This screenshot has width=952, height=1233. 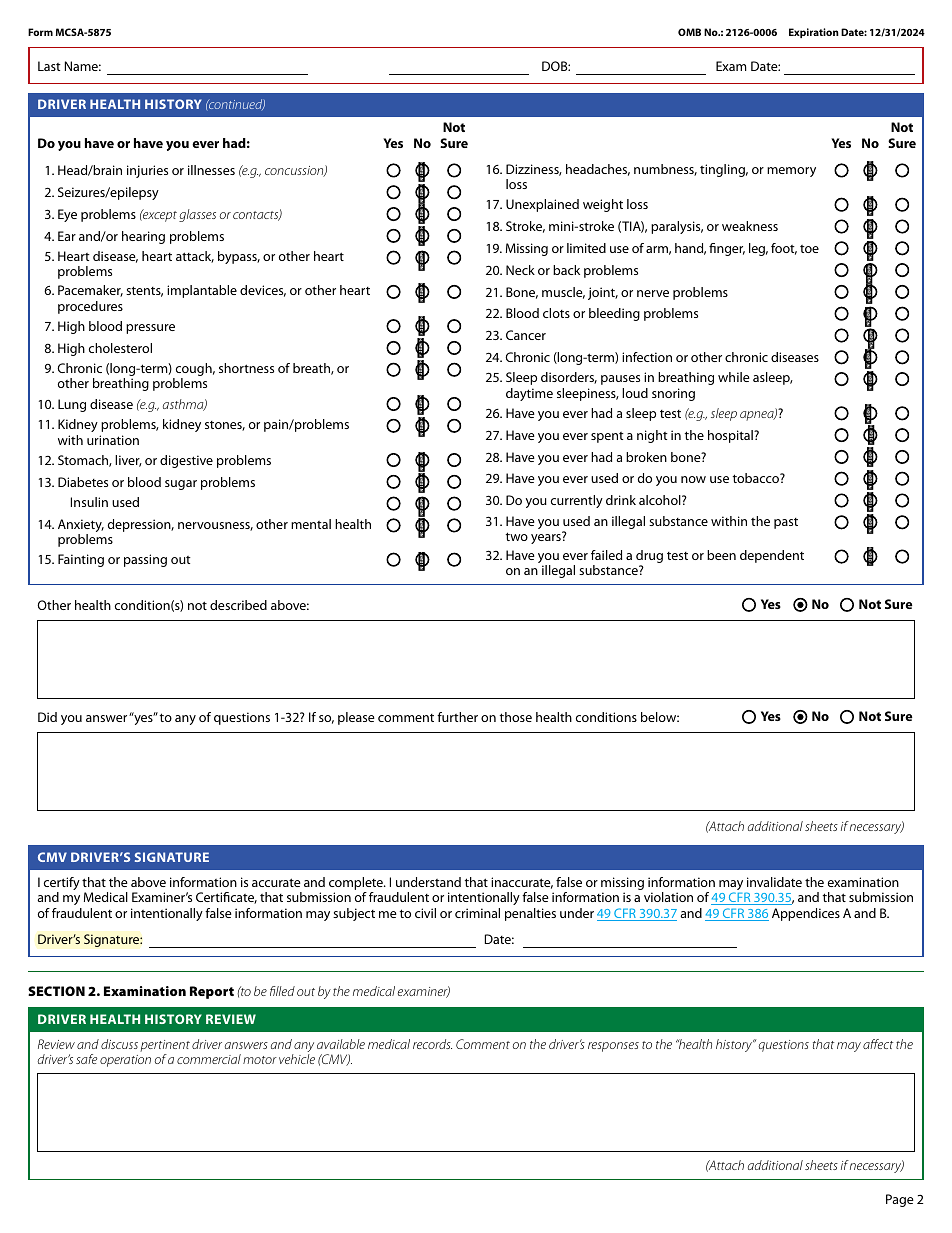 What do you see at coordinates (516, 536) in the screenshot?
I see `two` at bounding box center [516, 536].
